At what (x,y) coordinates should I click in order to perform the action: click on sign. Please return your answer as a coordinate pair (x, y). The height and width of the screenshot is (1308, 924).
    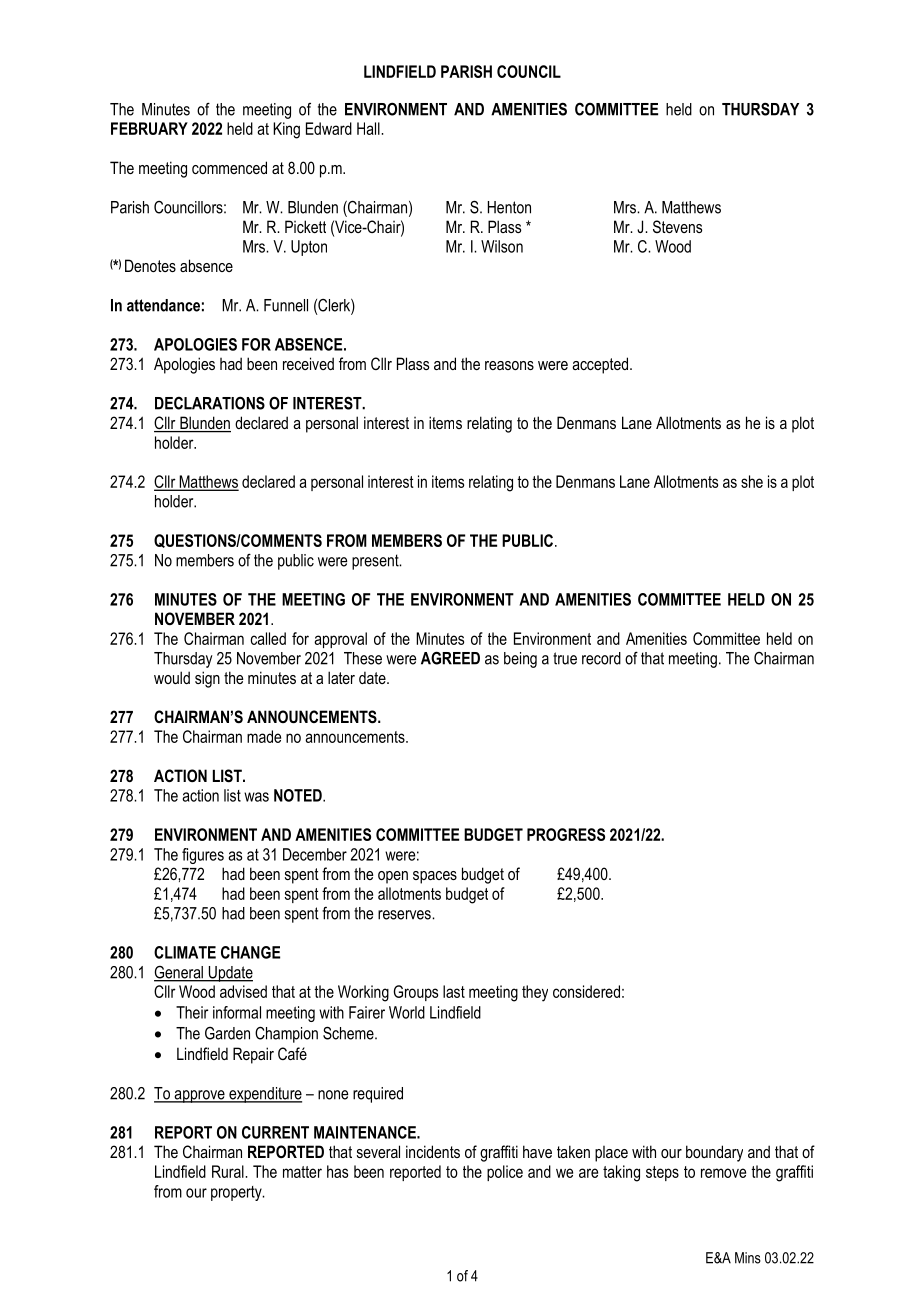
    Looking at the image, I should click on (207, 679).
